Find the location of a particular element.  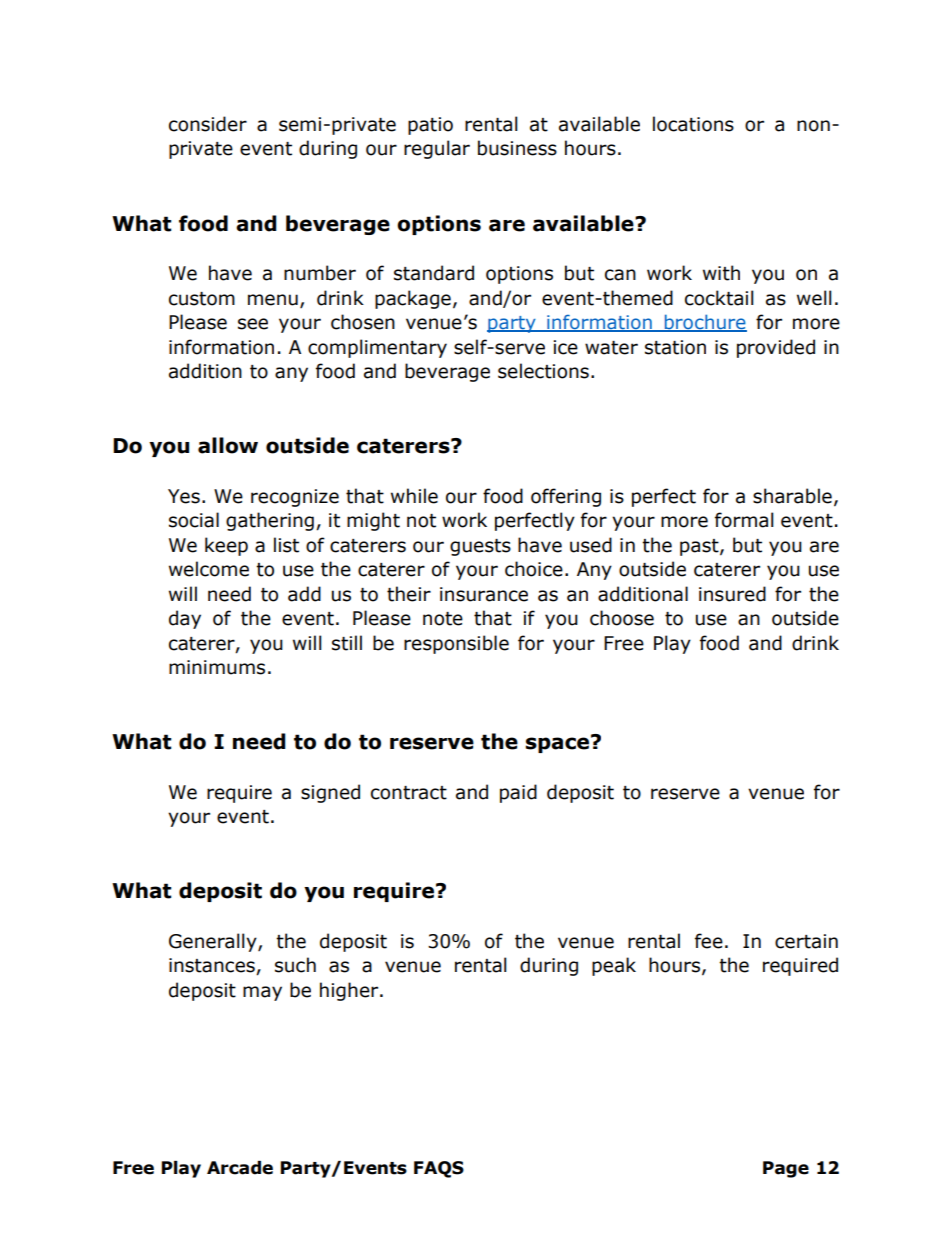

Page is located at coordinates (786, 1169).
